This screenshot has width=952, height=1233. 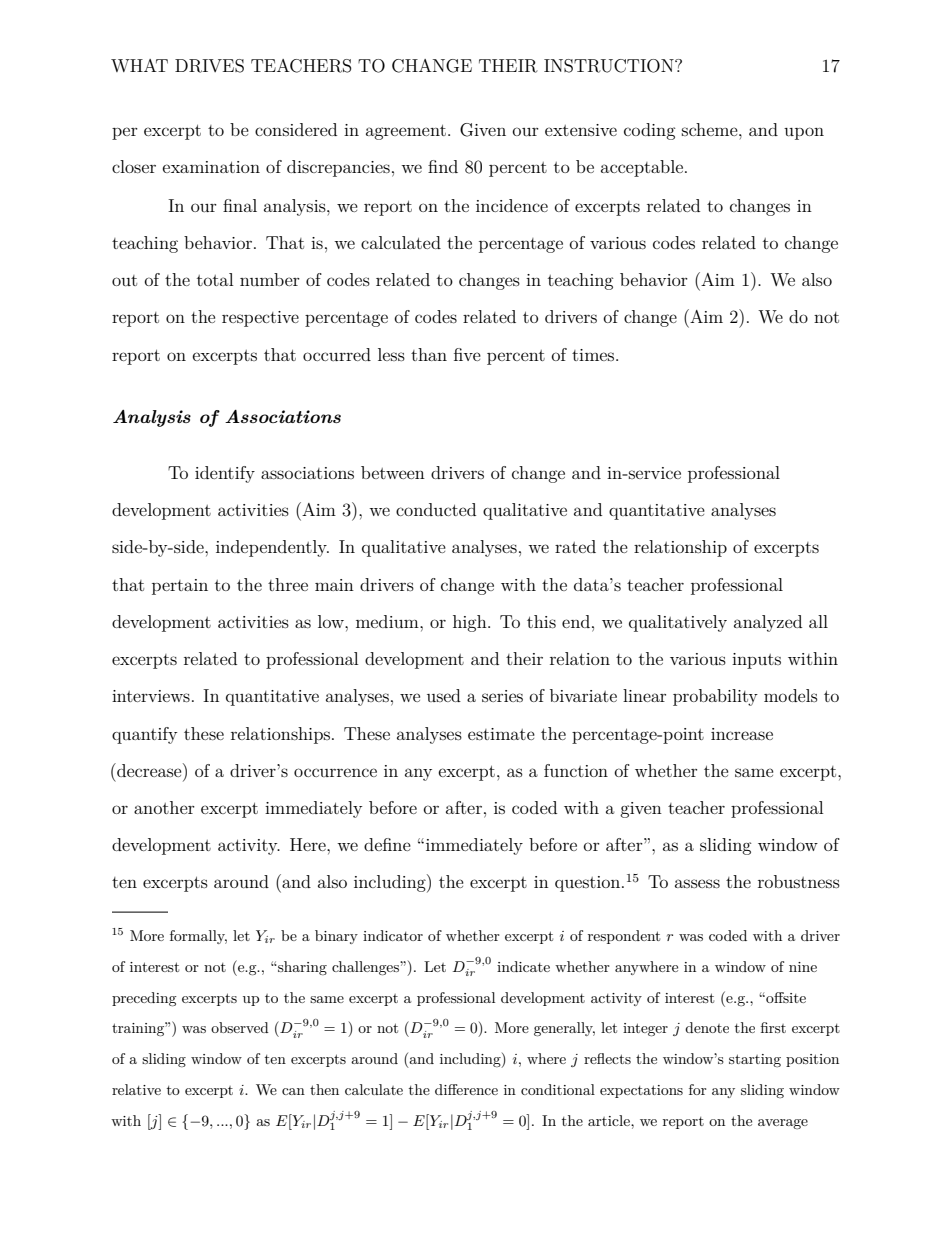 What do you see at coordinates (406, 132) in the screenshot?
I see `agreement` at bounding box center [406, 132].
